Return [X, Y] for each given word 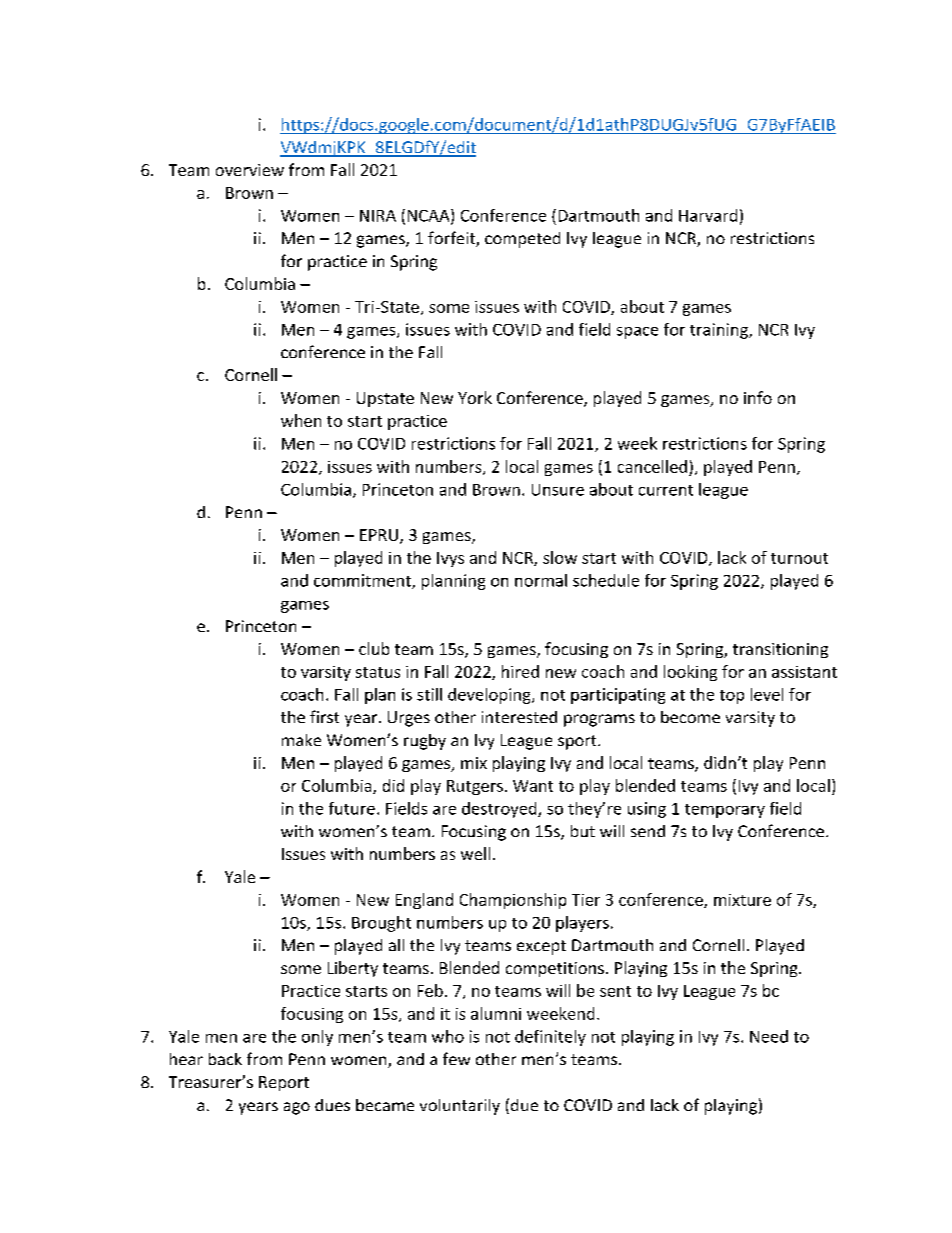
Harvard [708, 215]
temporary [725, 811]
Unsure [558, 490]
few [456, 1058]
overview [250, 170]
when [301, 420]
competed [522, 240]
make [301, 740]
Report [284, 1083]
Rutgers [475, 787]
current [666, 490]
